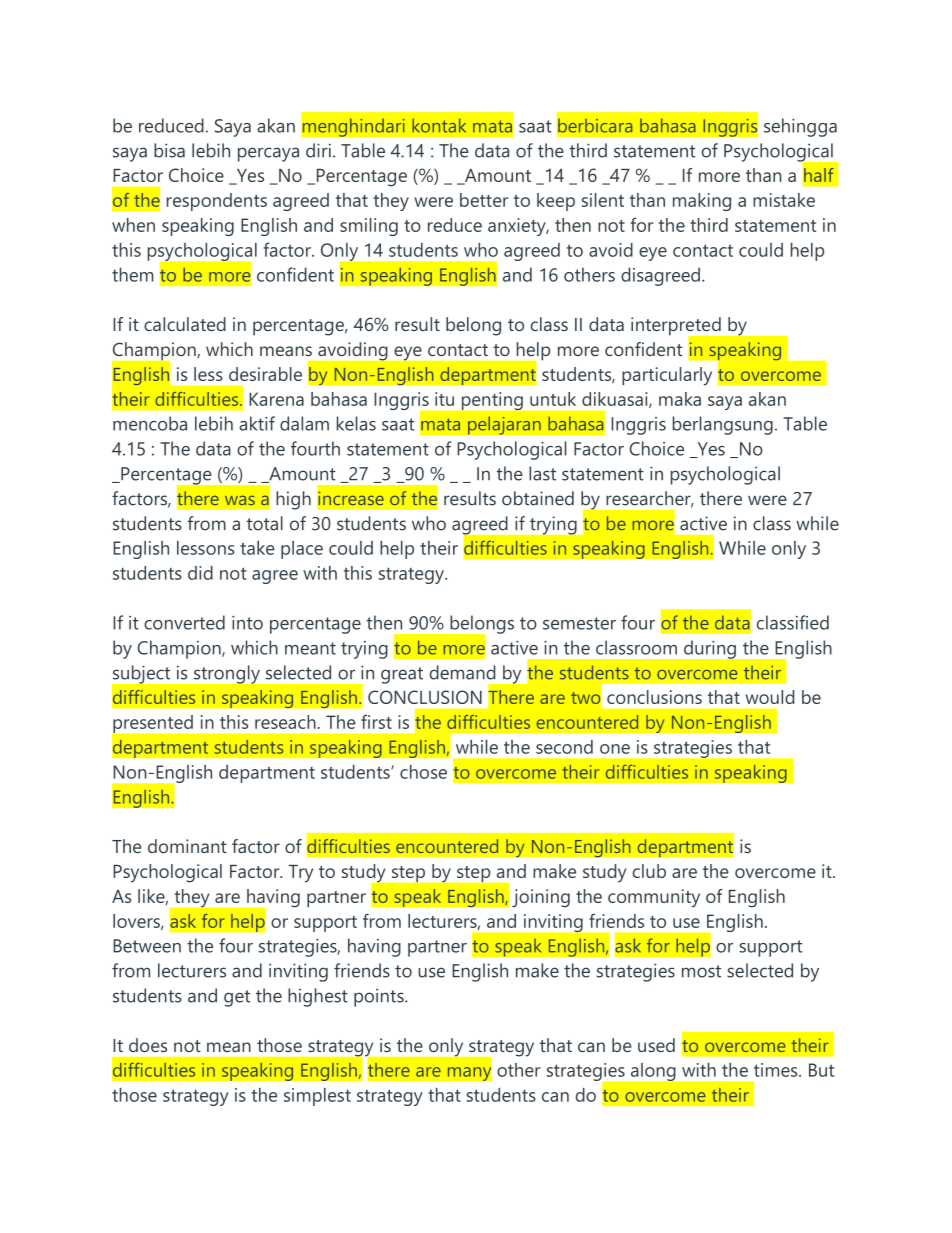  What do you see at coordinates (462, 672) in the image?
I see `demand` at bounding box center [462, 672].
